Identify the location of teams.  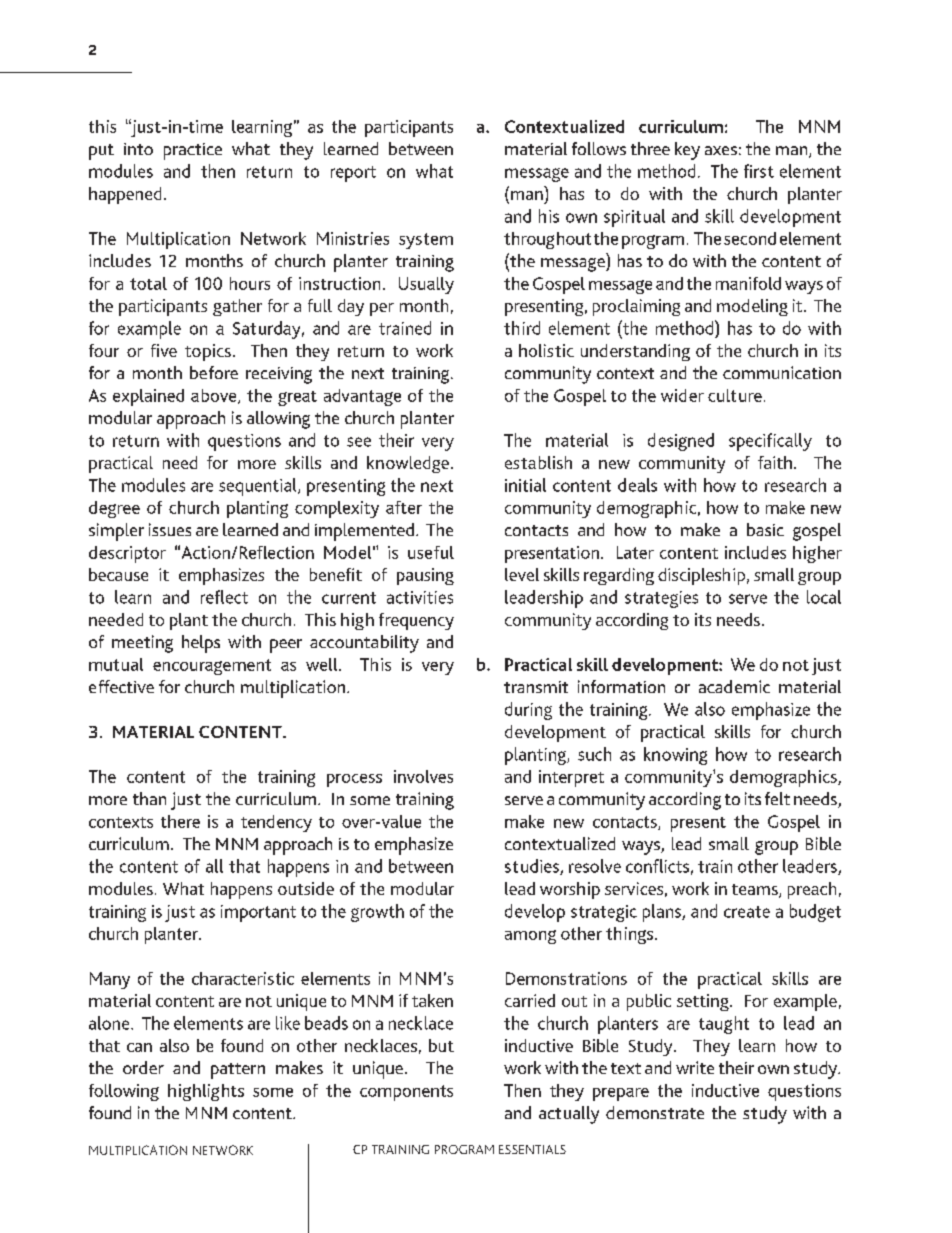
(756, 891).
